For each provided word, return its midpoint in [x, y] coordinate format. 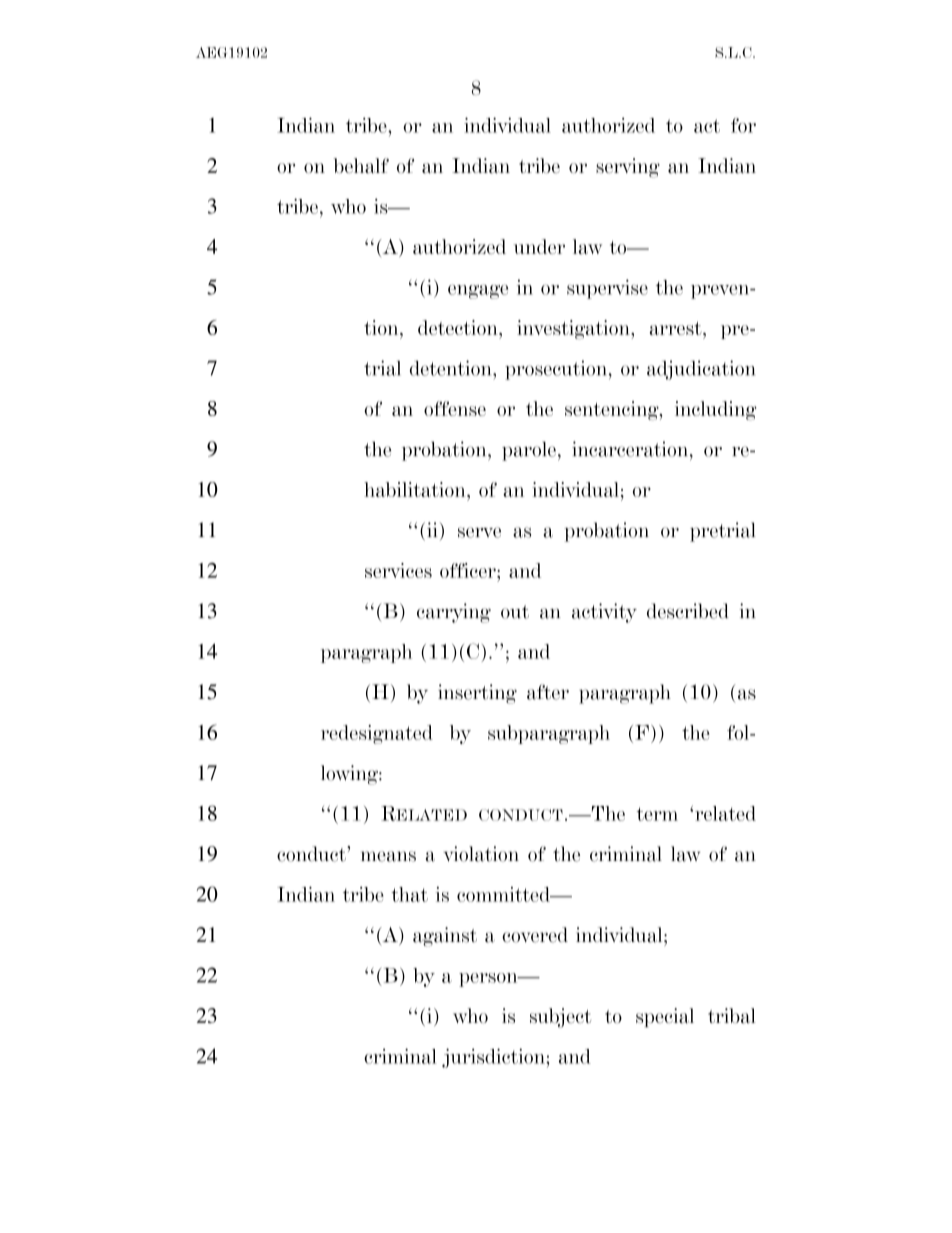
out [515, 612]
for [743, 125]
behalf [361, 166]
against [445, 937]
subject [560, 1018]
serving [628, 168]
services [398, 570]
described [688, 611]
